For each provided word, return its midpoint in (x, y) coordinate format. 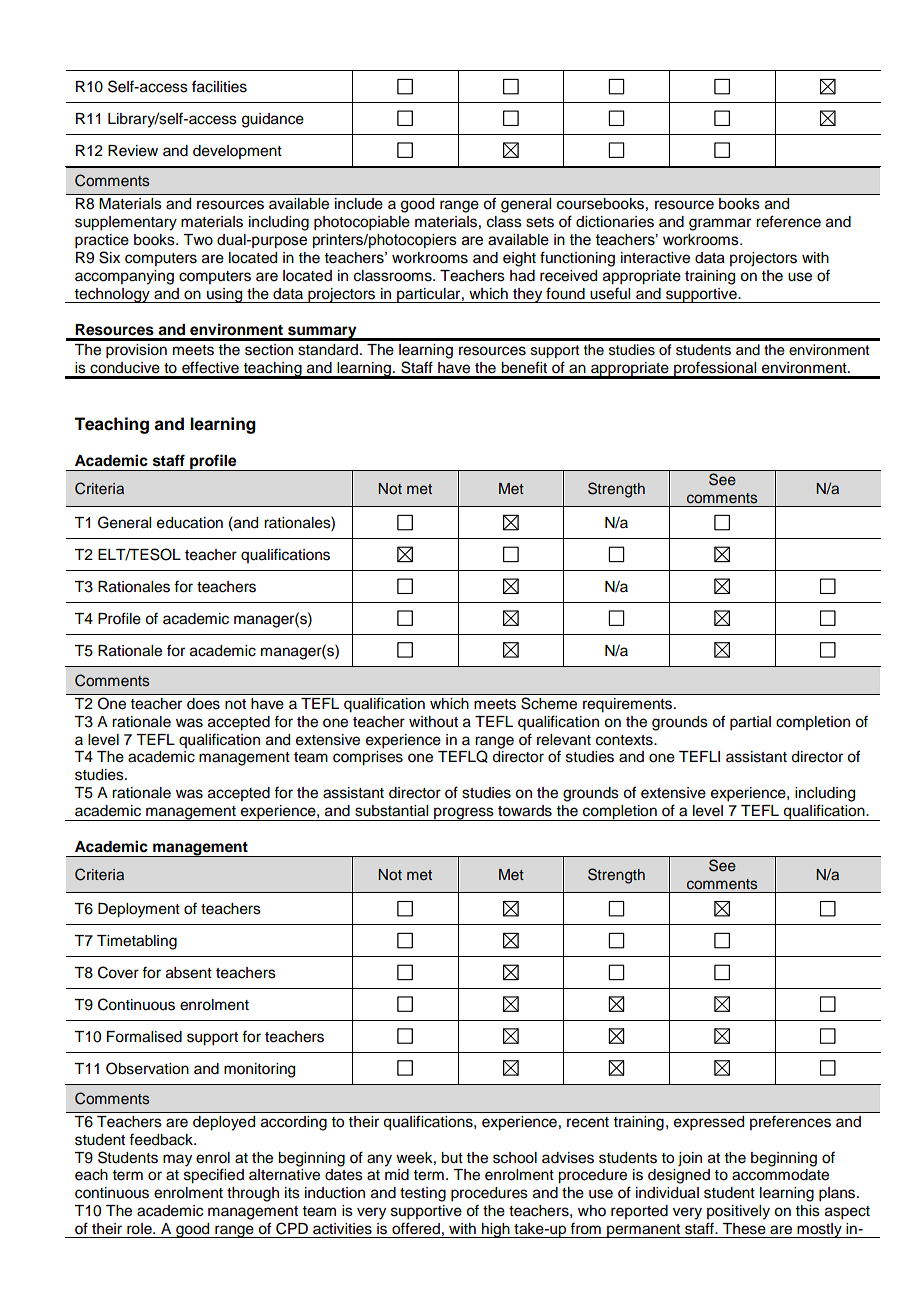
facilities (219, 86)
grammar (720, 224)
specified (214, 1176)
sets (540, 222)
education (190, 523)
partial (750, 723)
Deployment (139, 910)
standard (328, 350)
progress (464, 814)
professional (715, 370)
